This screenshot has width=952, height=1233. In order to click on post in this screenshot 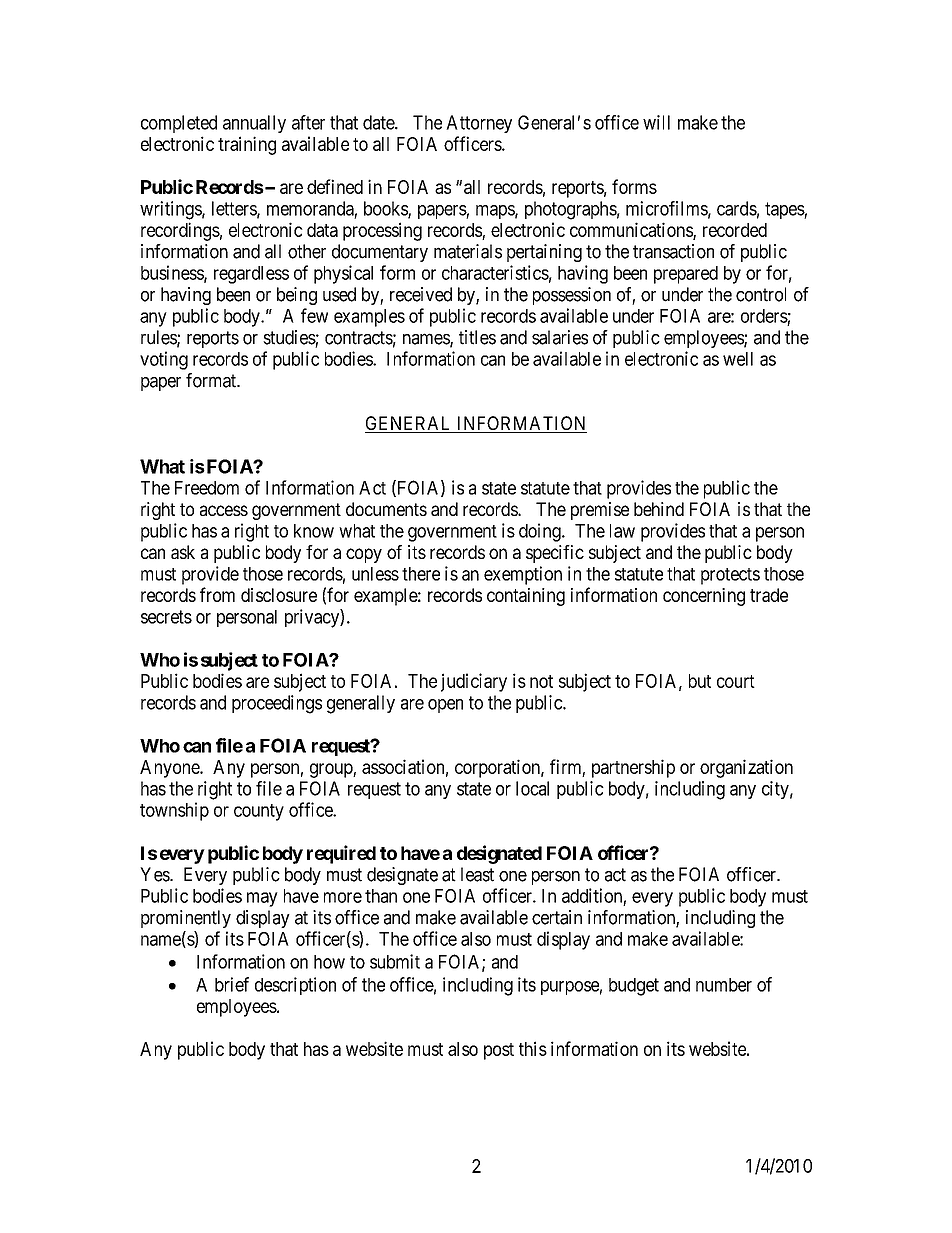, I will do `click(499, 1051)`.
